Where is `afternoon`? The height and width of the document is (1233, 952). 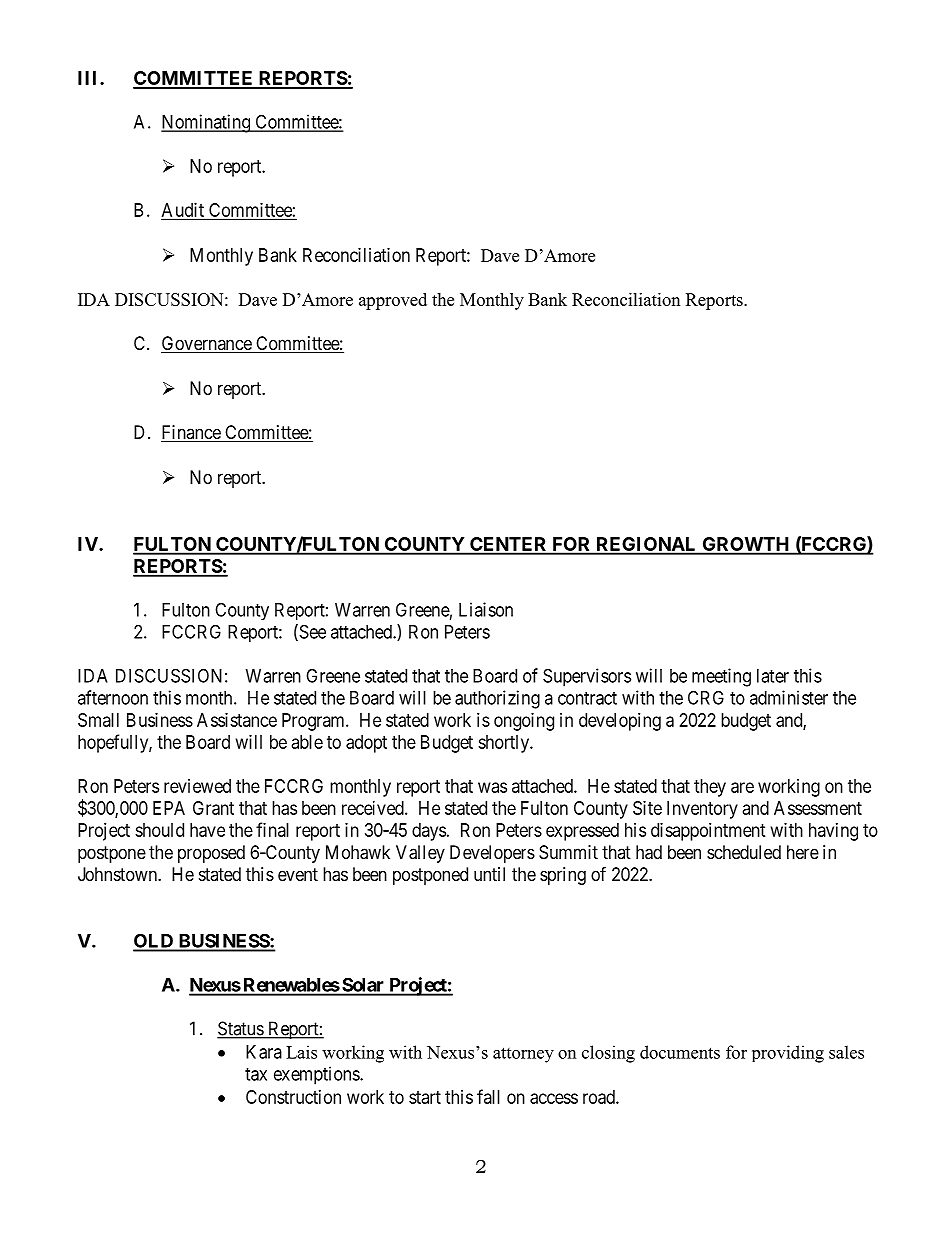 afternoon is located at coordinates (113, 697).
